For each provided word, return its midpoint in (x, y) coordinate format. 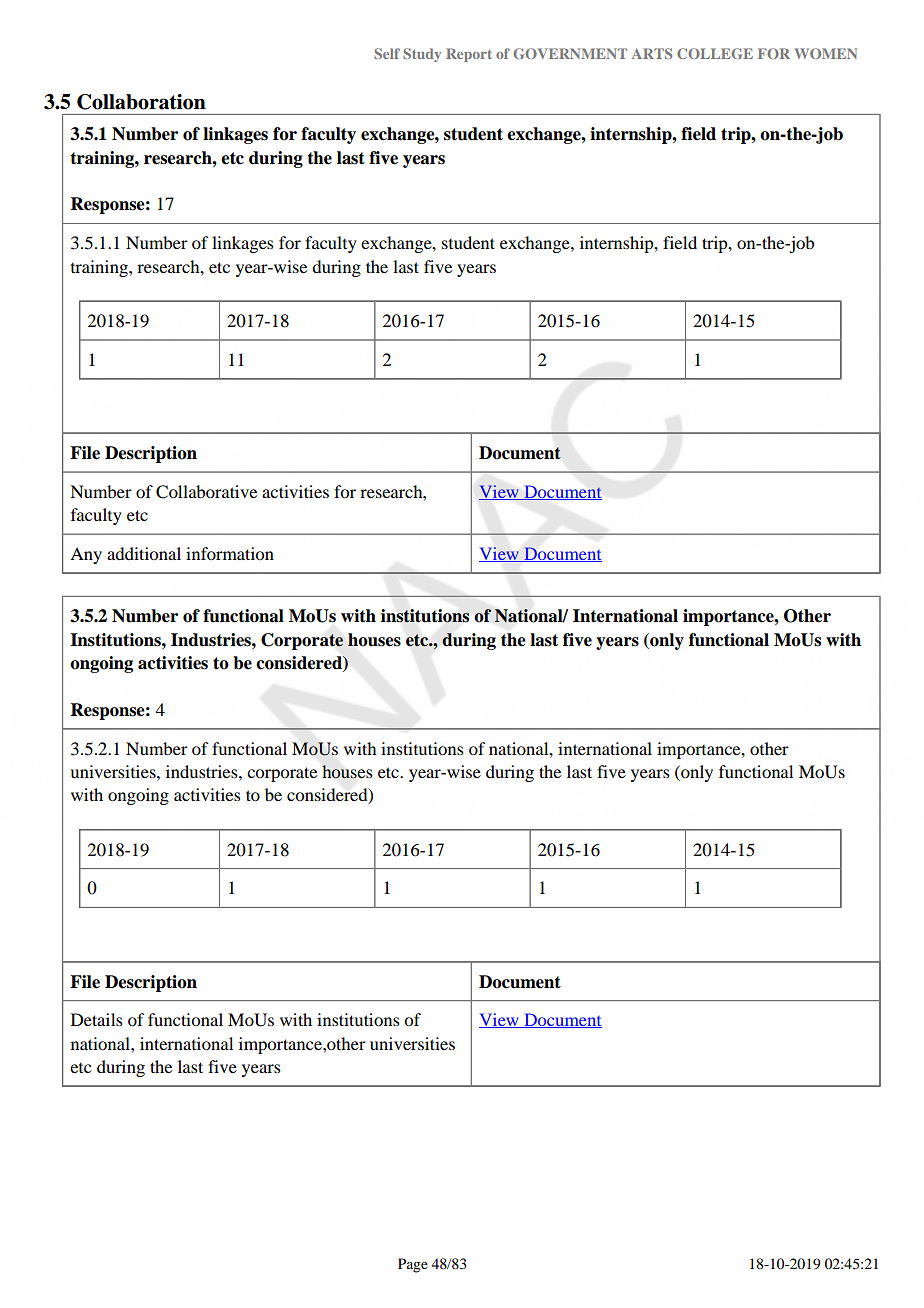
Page (413, 1265)
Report (469, 55)
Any (86, 555)
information (230, 553)
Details (97, 1019)
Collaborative (206, 492)
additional (144, 553)
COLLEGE (715, 53)
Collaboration (141, 102)
